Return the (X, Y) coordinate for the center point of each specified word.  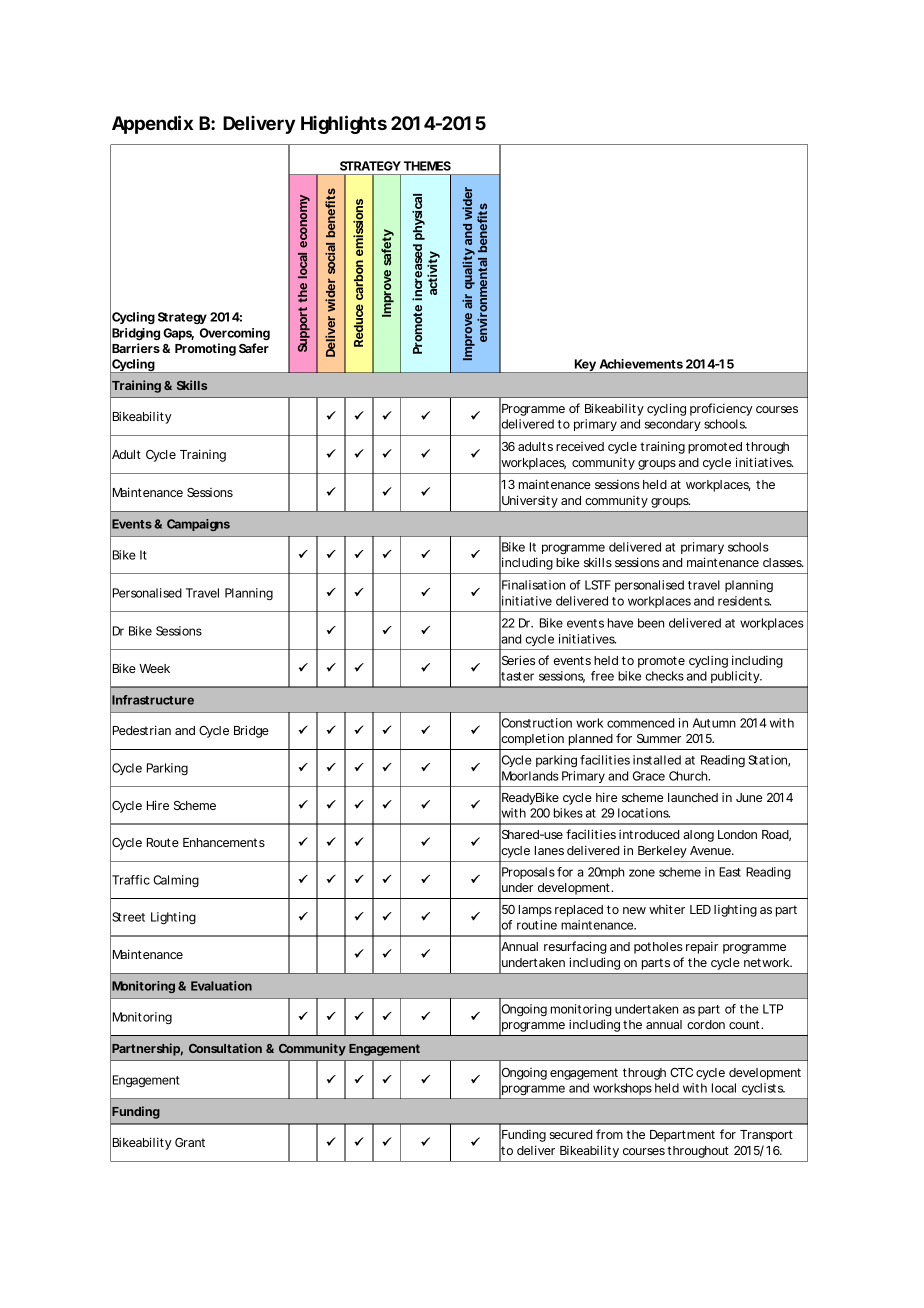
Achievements (641, 364)
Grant (190, 1142)
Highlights (344, 124)
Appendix (152, 124)
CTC (681, 1072)
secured (570, 1134)
